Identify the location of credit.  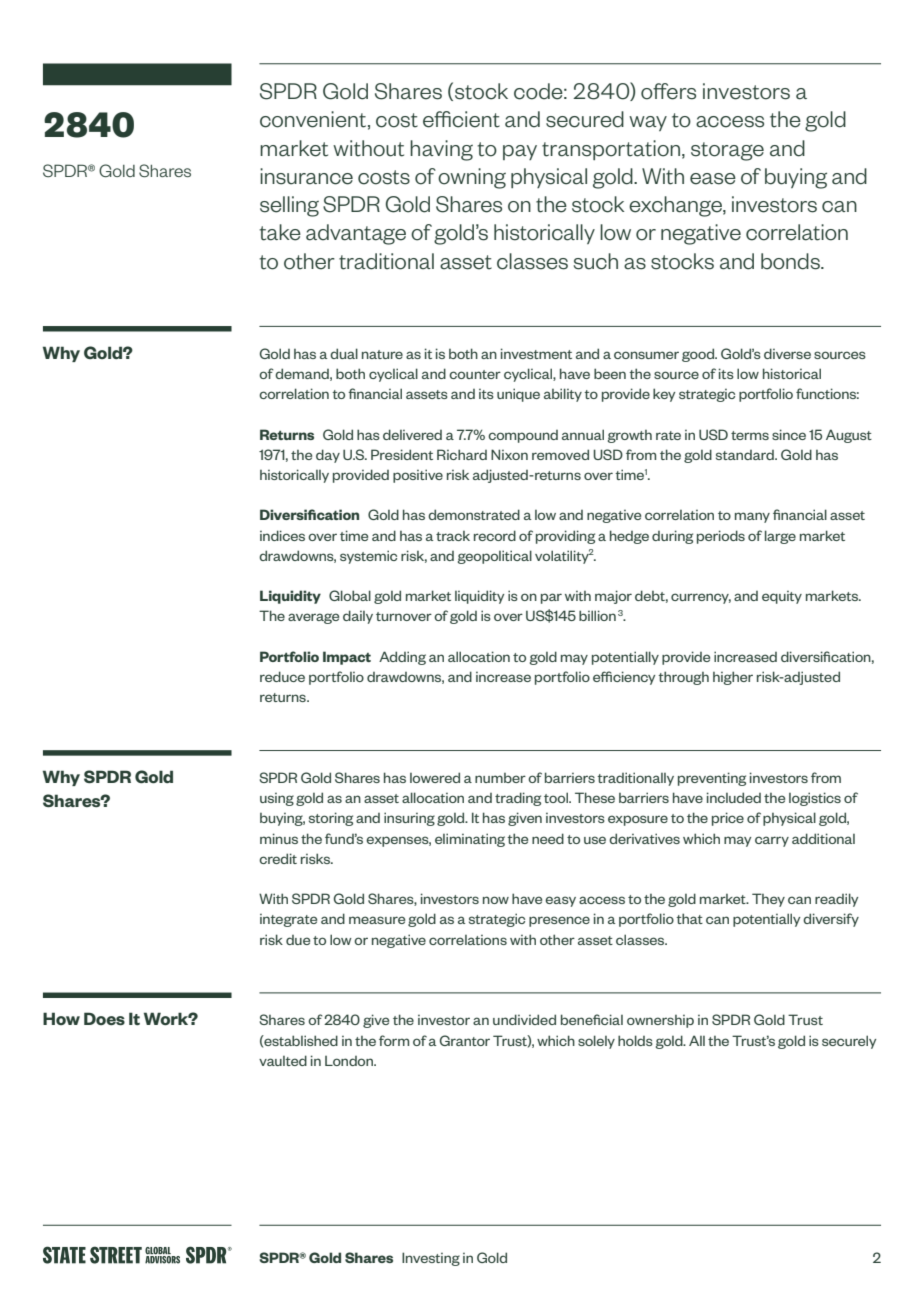
(278, 858).
